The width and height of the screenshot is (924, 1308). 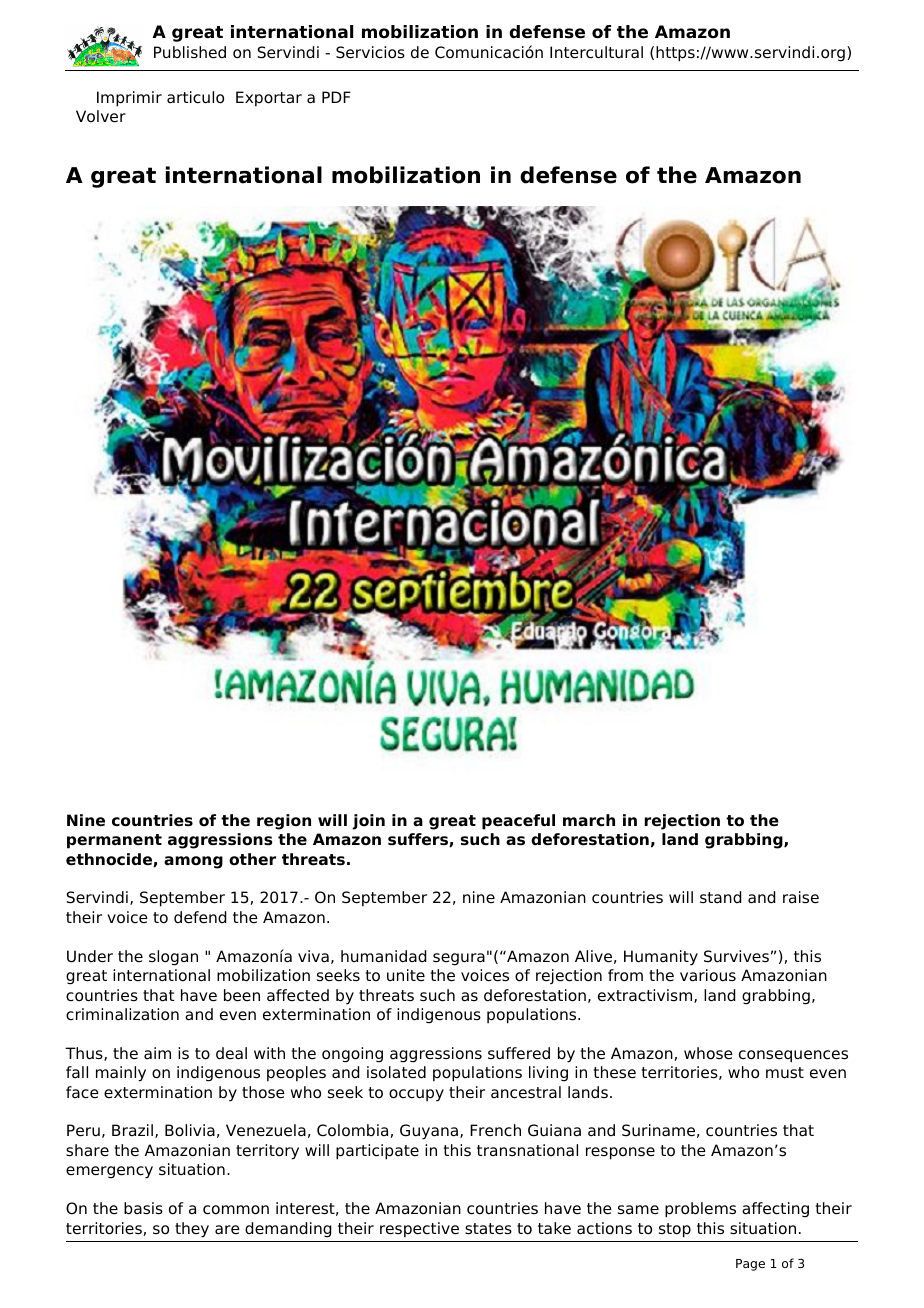 I want to click on they, so click(x=192, y=1230).
